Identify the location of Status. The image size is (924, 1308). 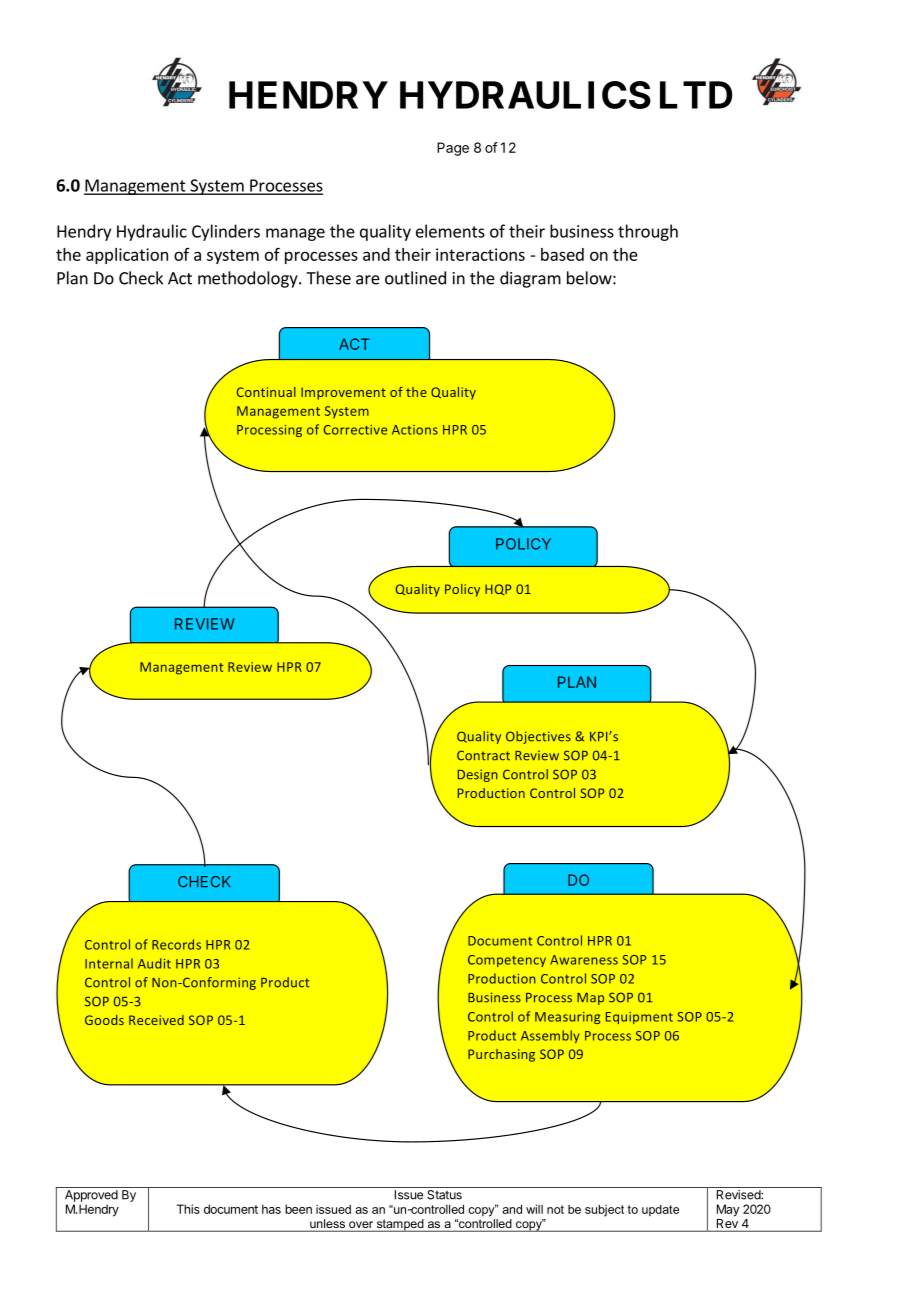
(444, 1195).
